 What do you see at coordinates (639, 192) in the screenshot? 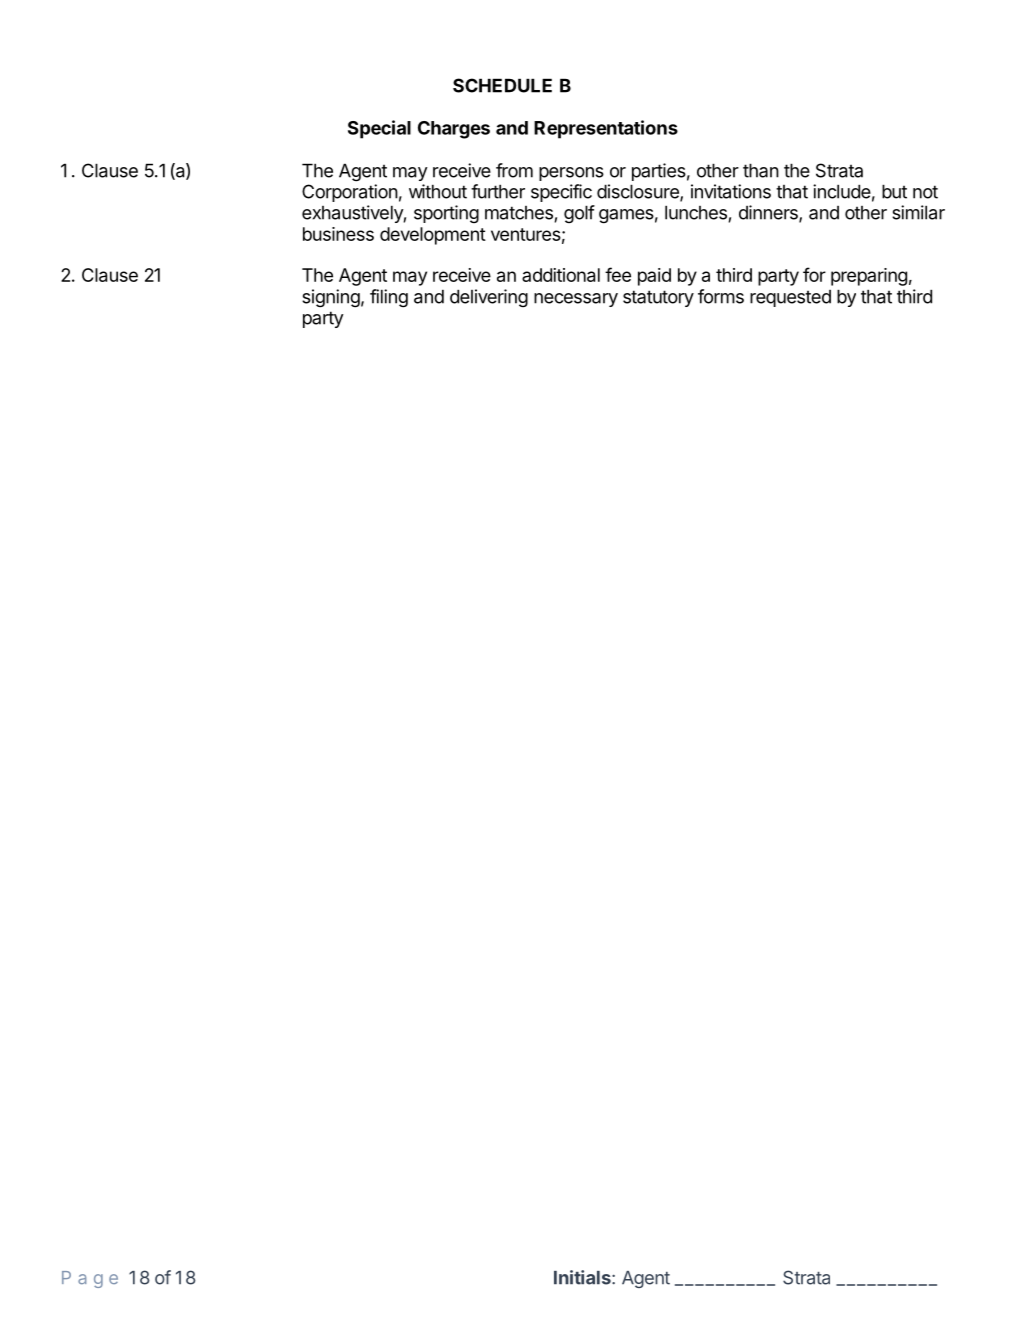
I see `disclosure` at bounding box center [639, 192].
